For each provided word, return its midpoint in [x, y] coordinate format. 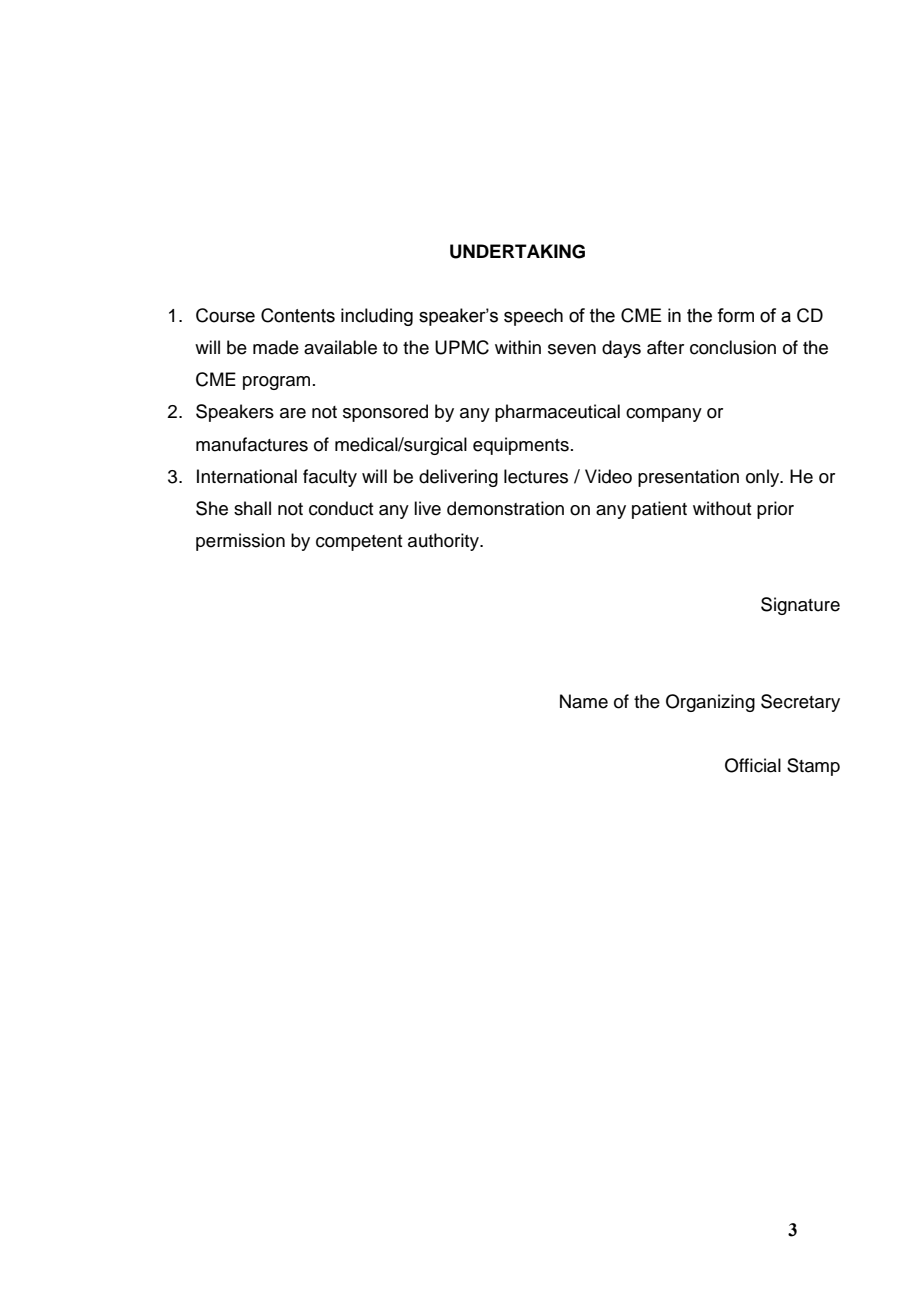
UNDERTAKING [517, 251]
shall [252, 508]
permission [240, 542]
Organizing [710, 703]
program [276, 383]
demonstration [505, 508]
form [735, 315]
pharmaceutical [557, 413]
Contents [298, 315]
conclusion [733, 347]
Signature [800, 606]
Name [584, 701]
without [722, 508]
